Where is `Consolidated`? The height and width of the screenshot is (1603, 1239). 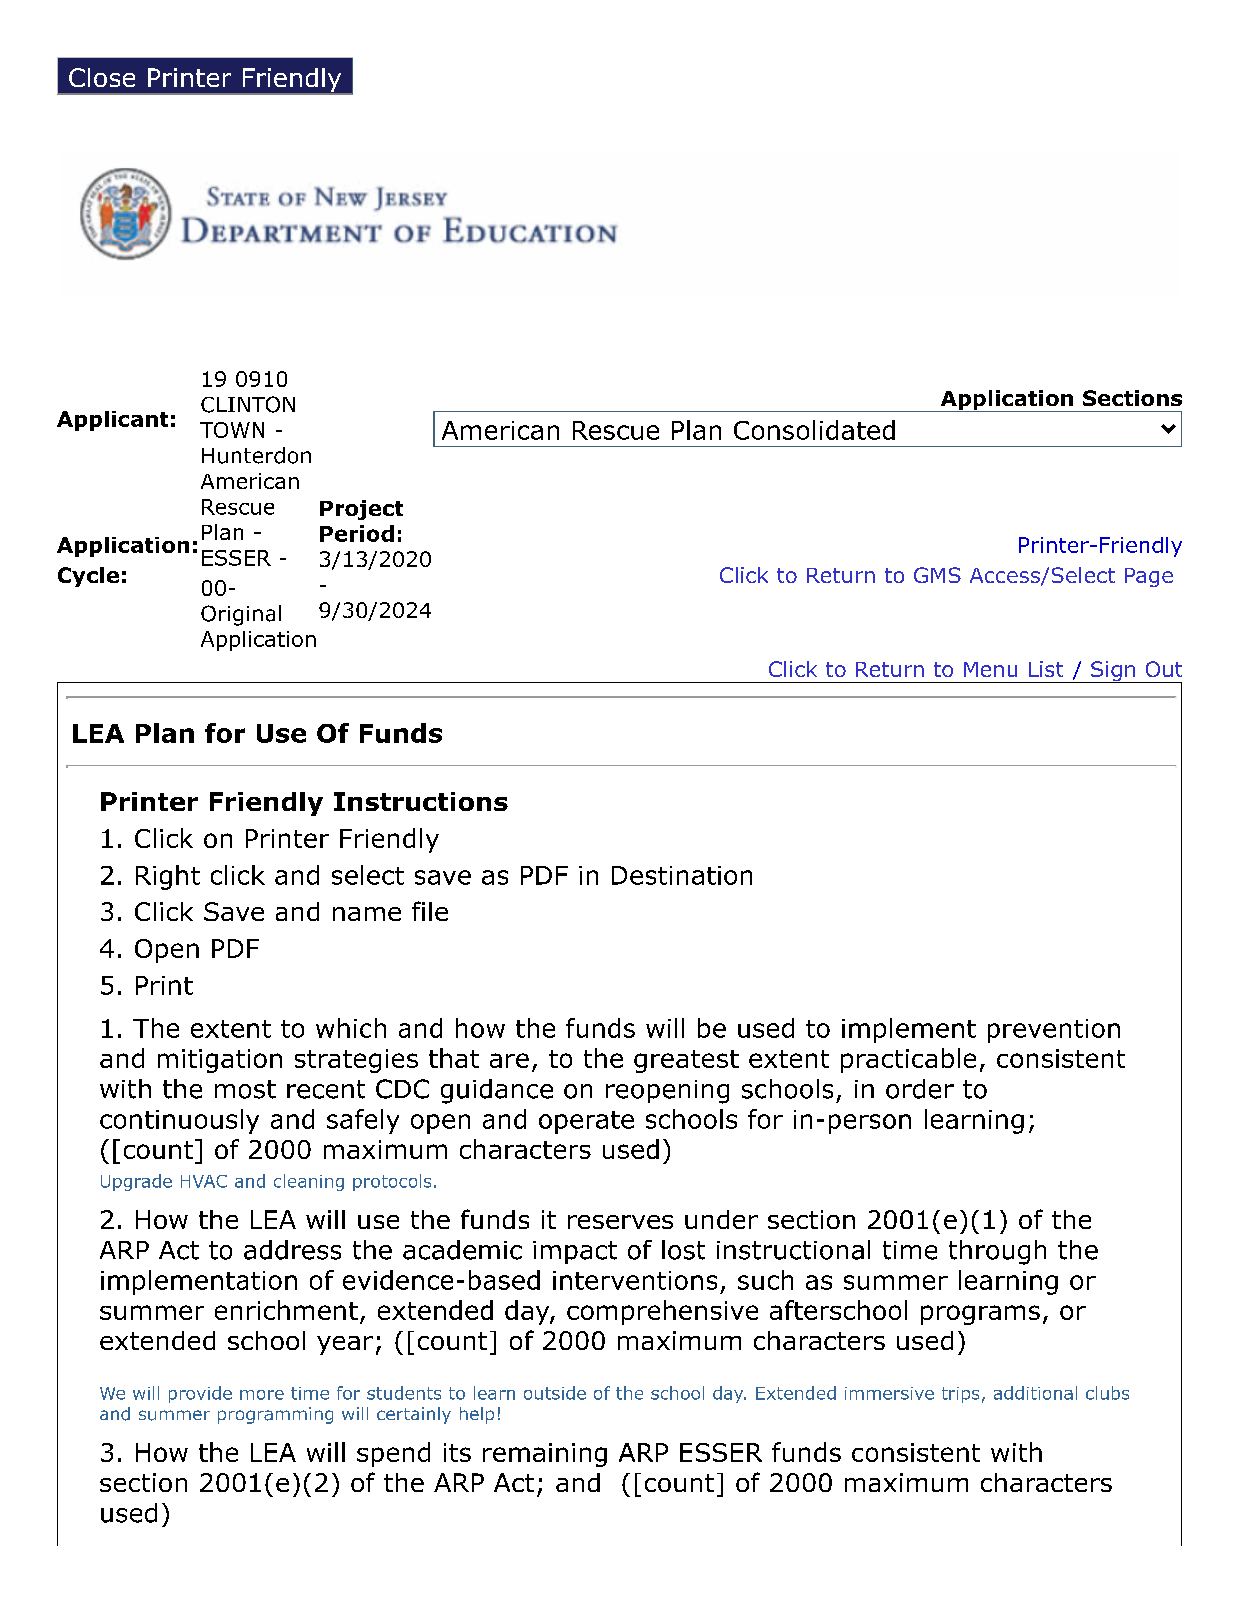
Consolidated is located at coordinates (814, 430).
